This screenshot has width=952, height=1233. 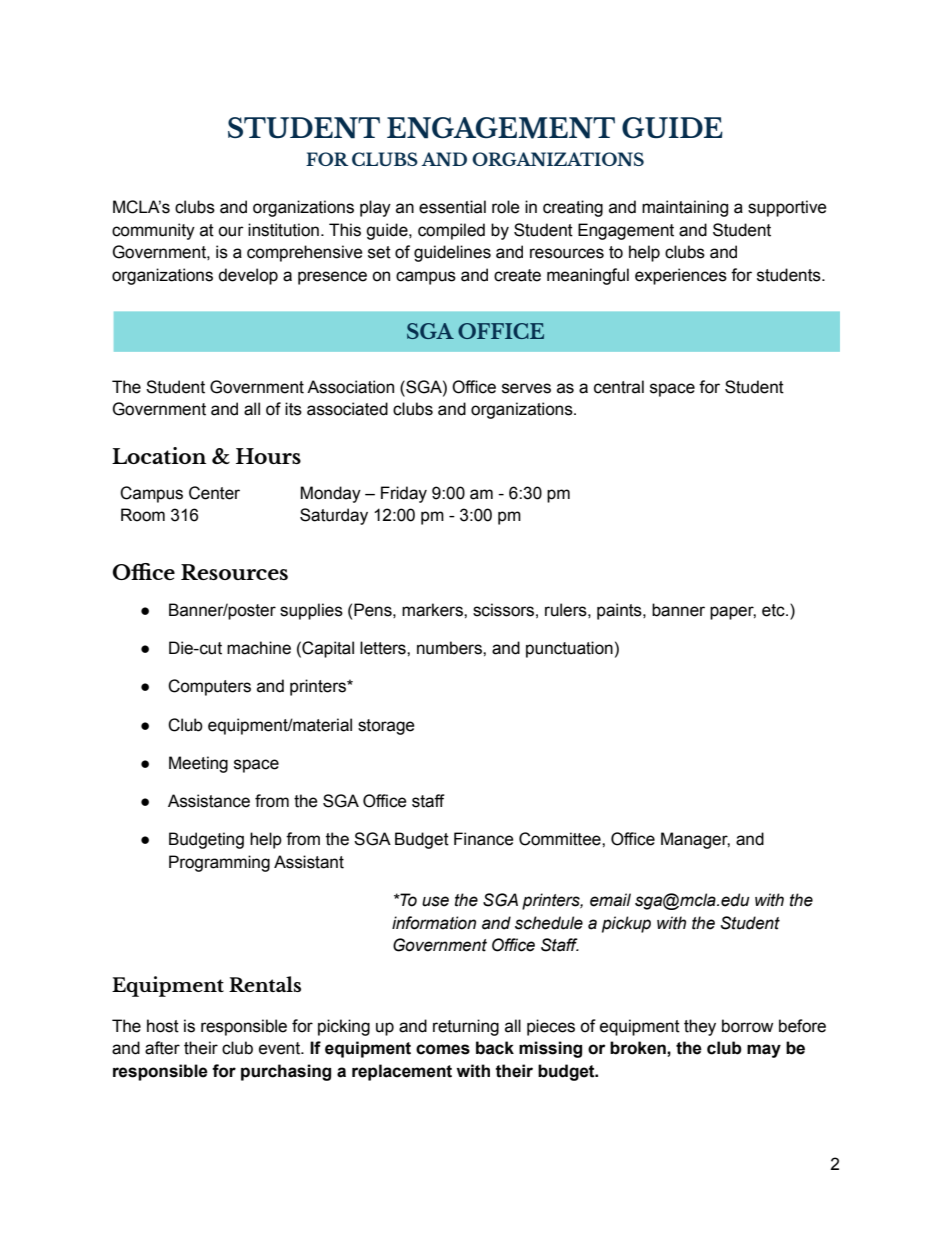 What do you see at coordinates (451, 231) in the screenshot?
I see `compiled` at bounding box center [451, 231].
